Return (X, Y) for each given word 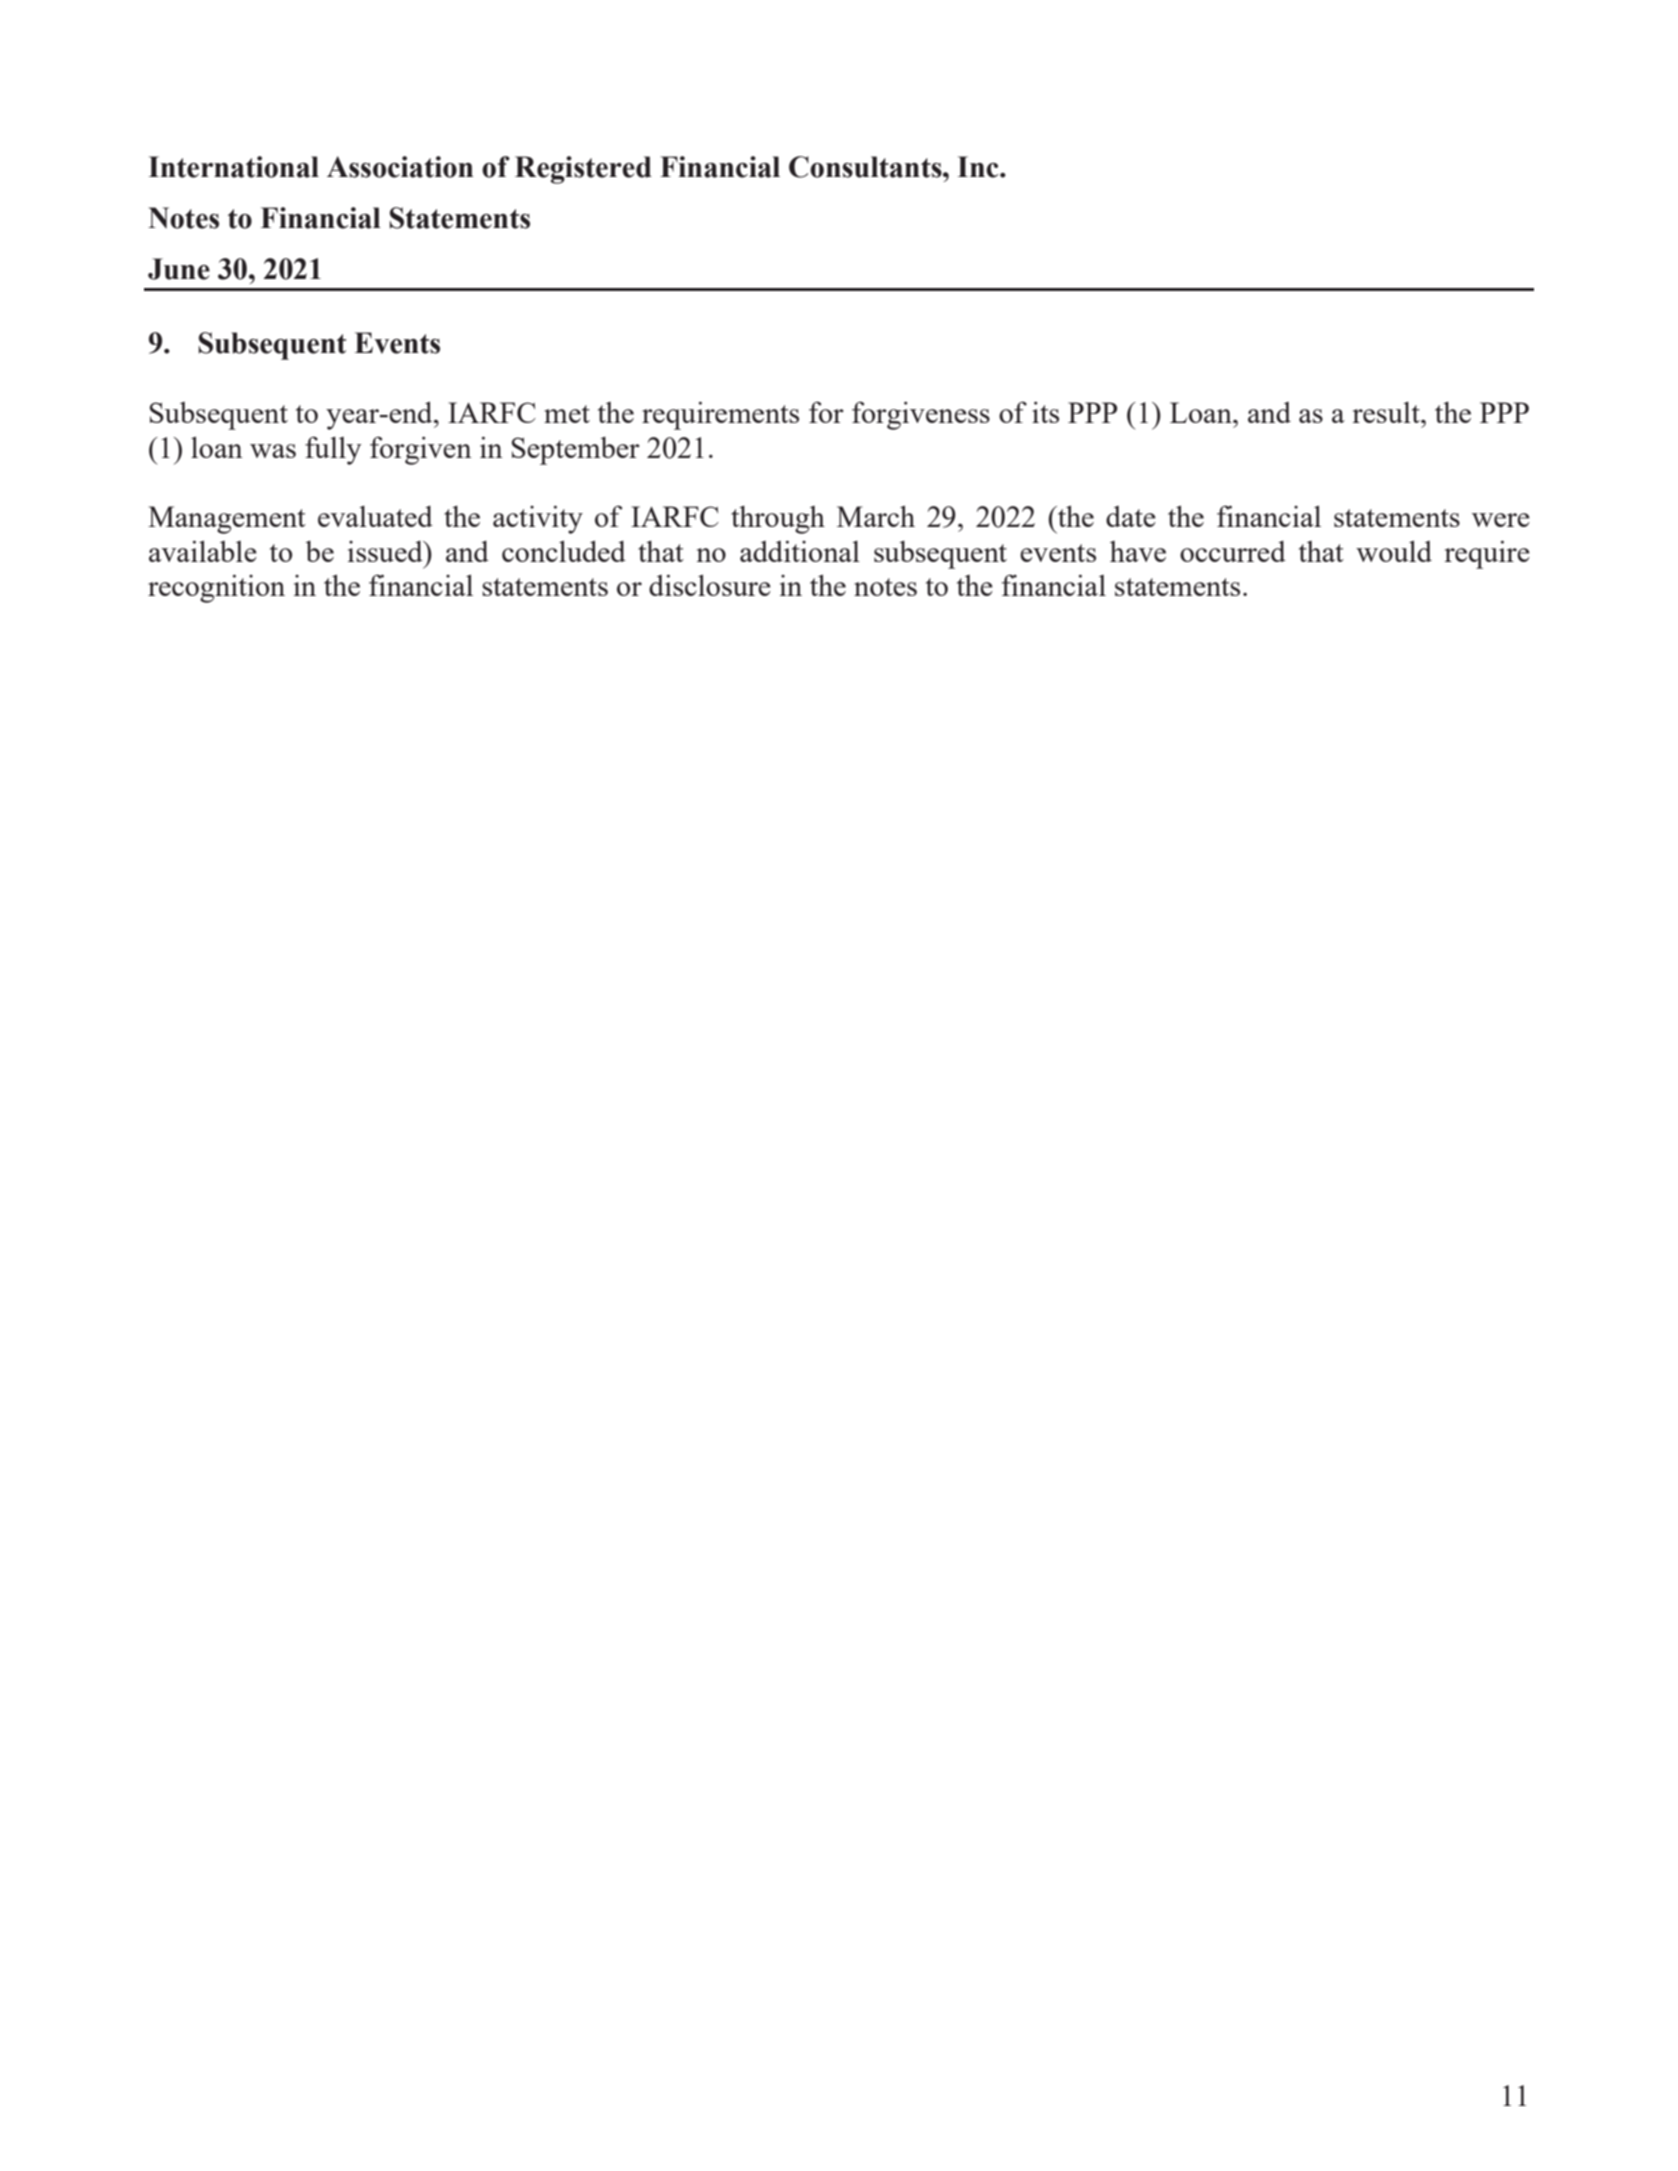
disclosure (710, 585)
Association (400, 167)
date (1131, 516)
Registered (583, 170)
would (1394, 551)
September (576, 451)
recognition (216, 588)
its (1045, 412)
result (1387, 412)
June (179, 269)
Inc (979, 167)
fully (333, 450)
